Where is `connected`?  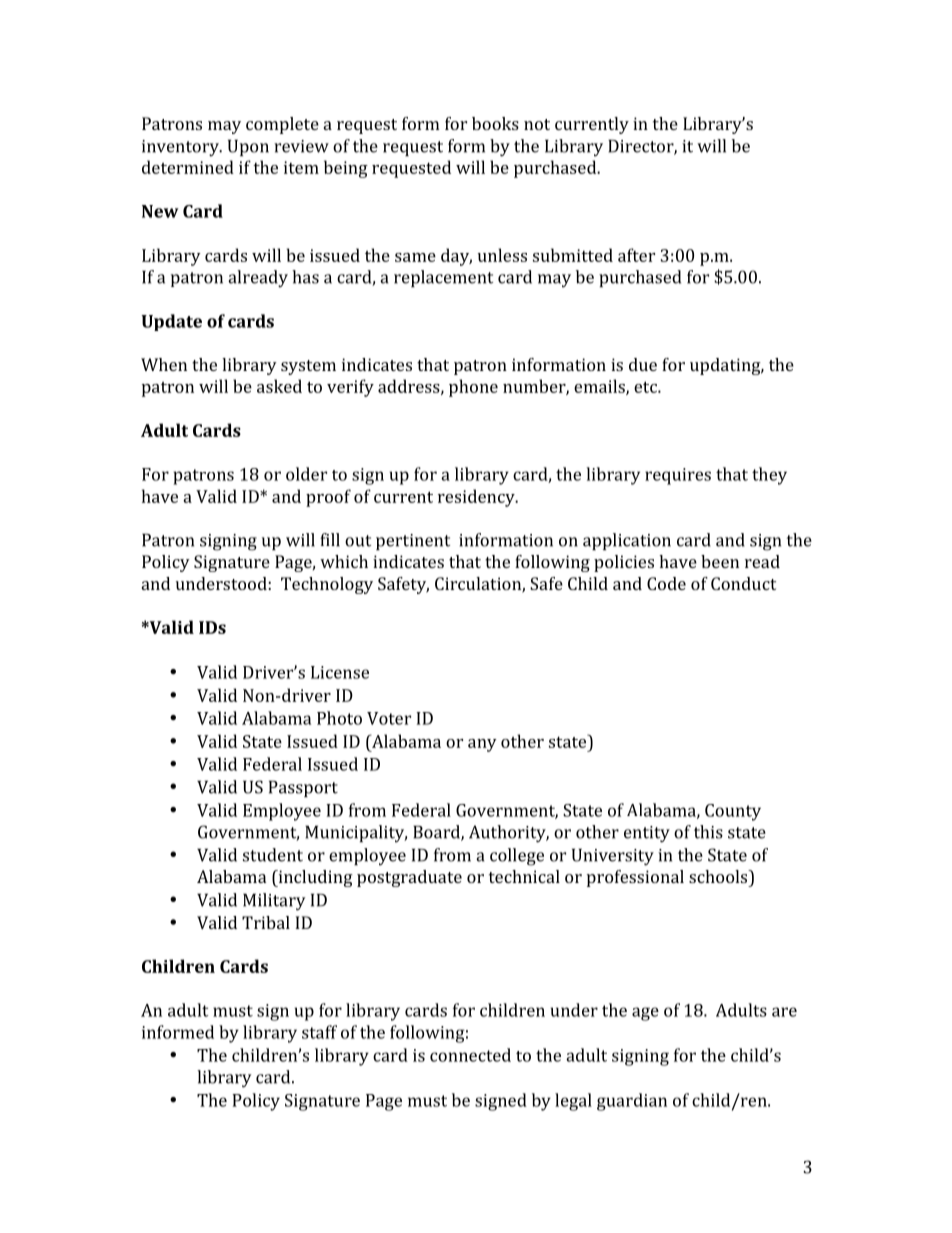
connected is located at coordinates (470, 1055).
